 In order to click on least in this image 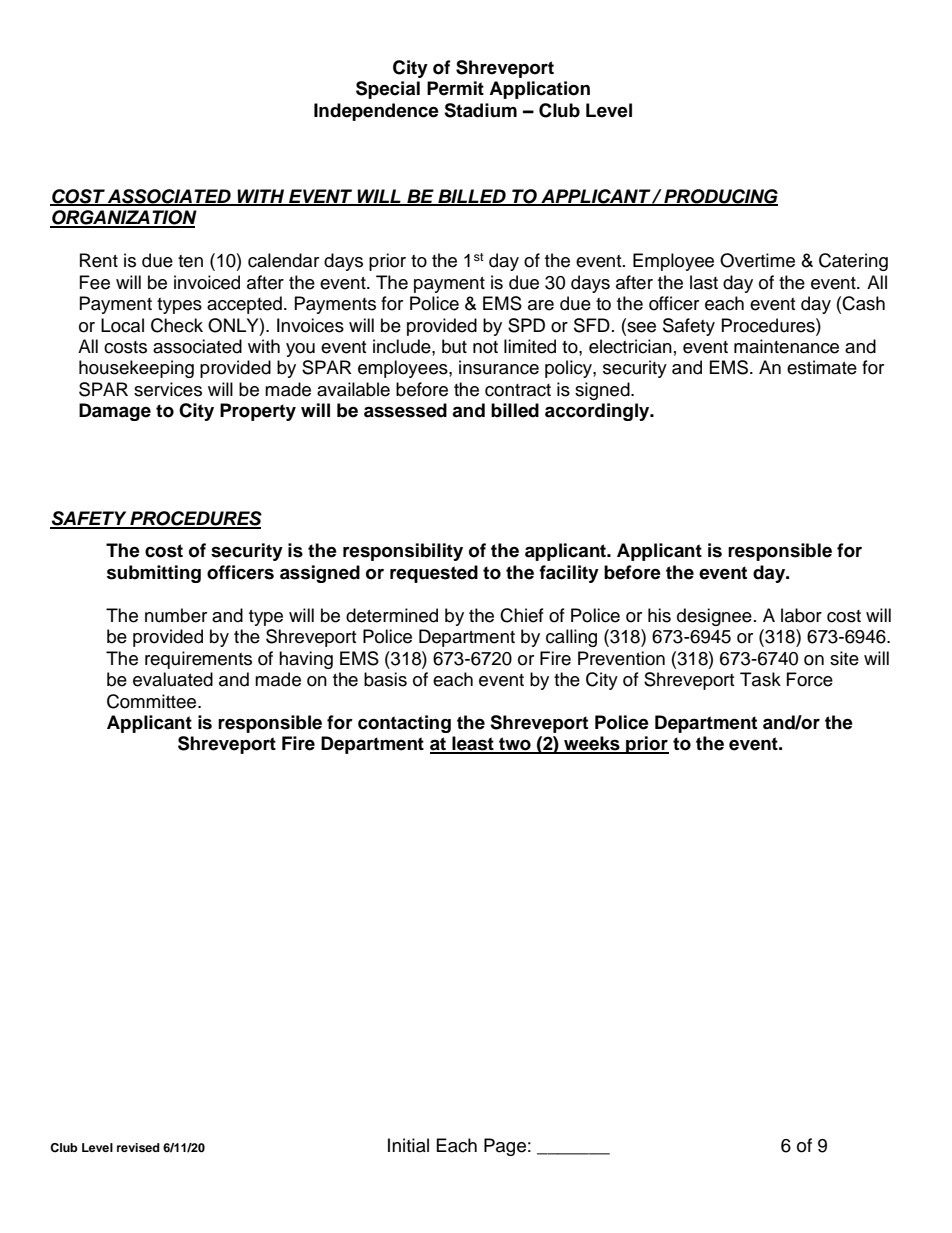, I will do `click(473, 744)`.
